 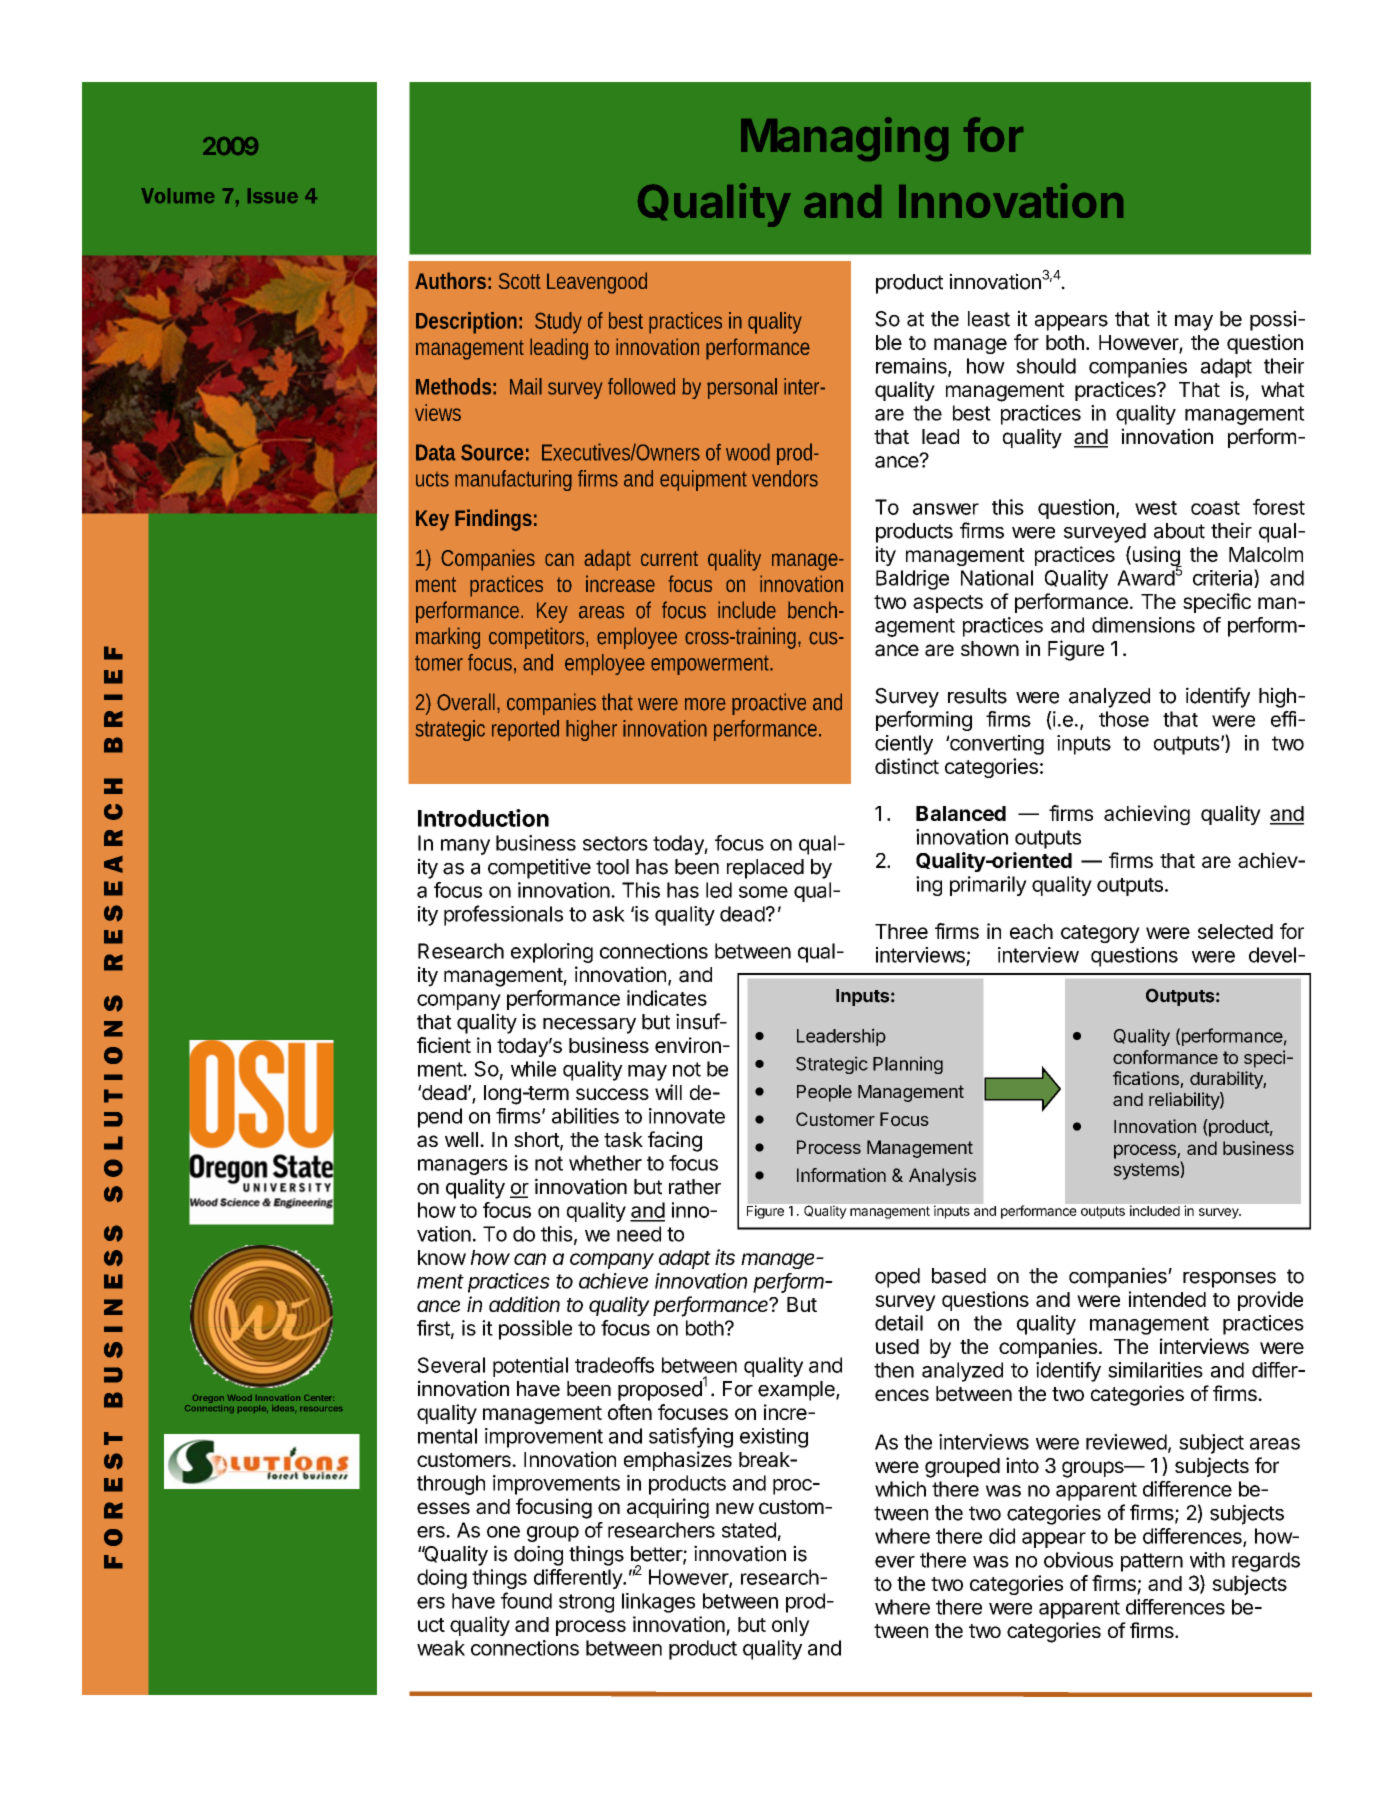 What do you see at coordinates (705, 704) in the page?
I see `more` at bounding box center [705, 704].
